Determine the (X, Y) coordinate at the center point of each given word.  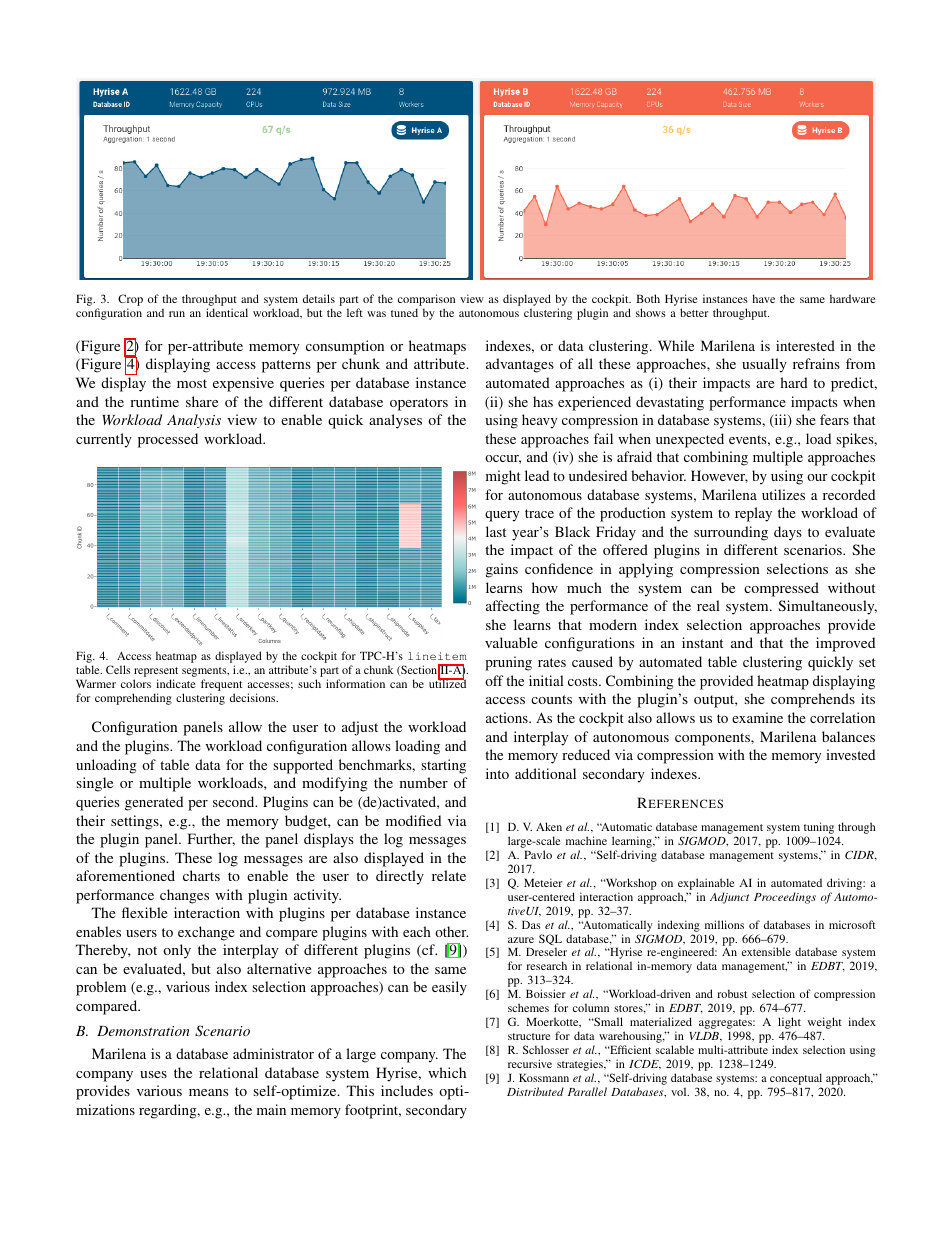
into (497, 773)
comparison (426, 301)
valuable (511, 642)
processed (168, 440)
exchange (206, 933)
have (763, 298)
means (208, 1092)
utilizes (783, 494)
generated (154, 803)
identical (227, 312)
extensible (766, 951)
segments (205, 673)
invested (850, 754)
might (503, 477)
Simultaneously (827, 607)
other (451, 931)
